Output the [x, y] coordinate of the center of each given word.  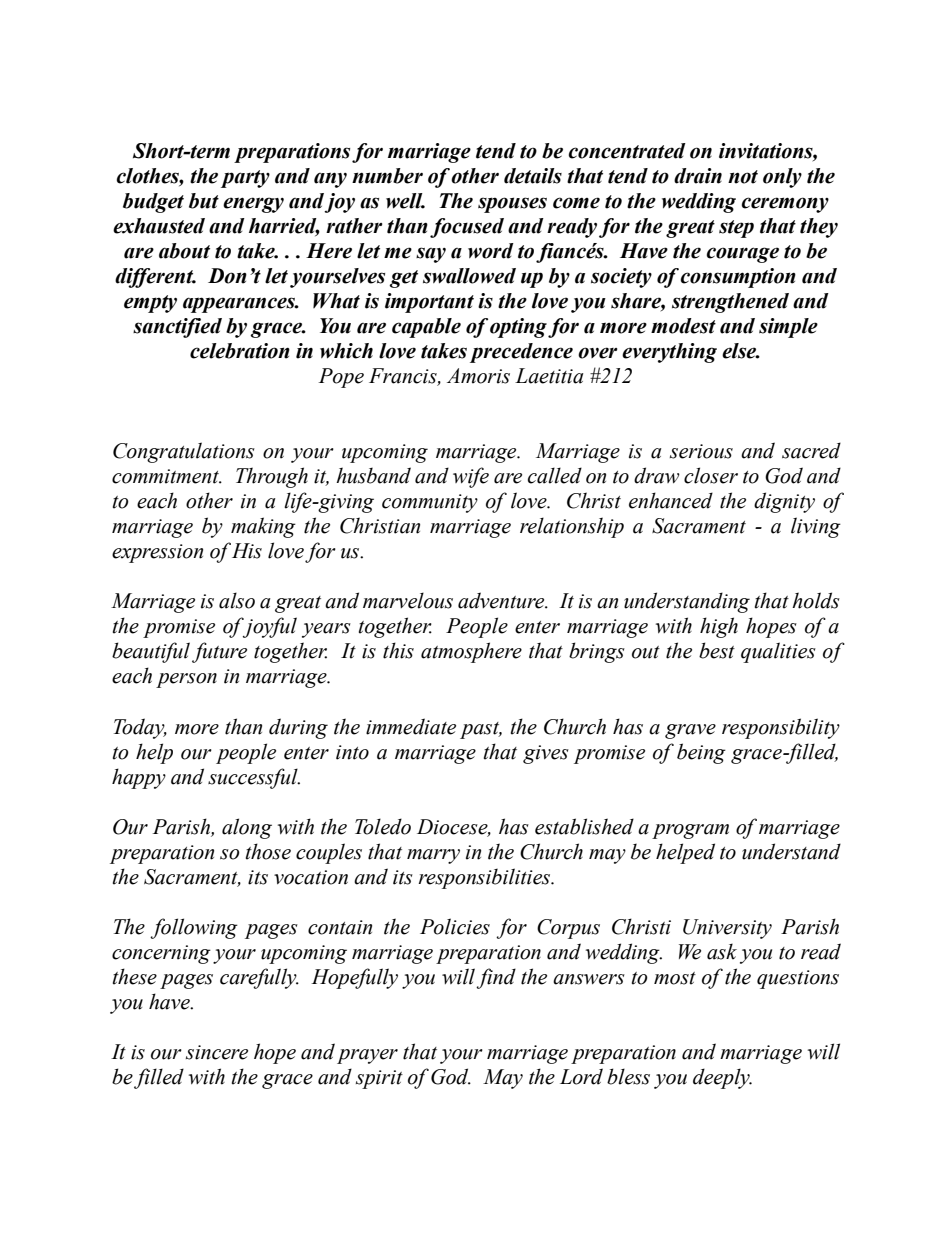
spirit [379, 1079]
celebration [240, 351]
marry [433, 856]
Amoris [478, 376]
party [245, 179]
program [690, 831]
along [247, 828]
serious [701, 451]
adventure [502, 600]
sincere [217, 1052]
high [719, 627]
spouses [512, 205]
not [743, 177]
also [237, 600]
